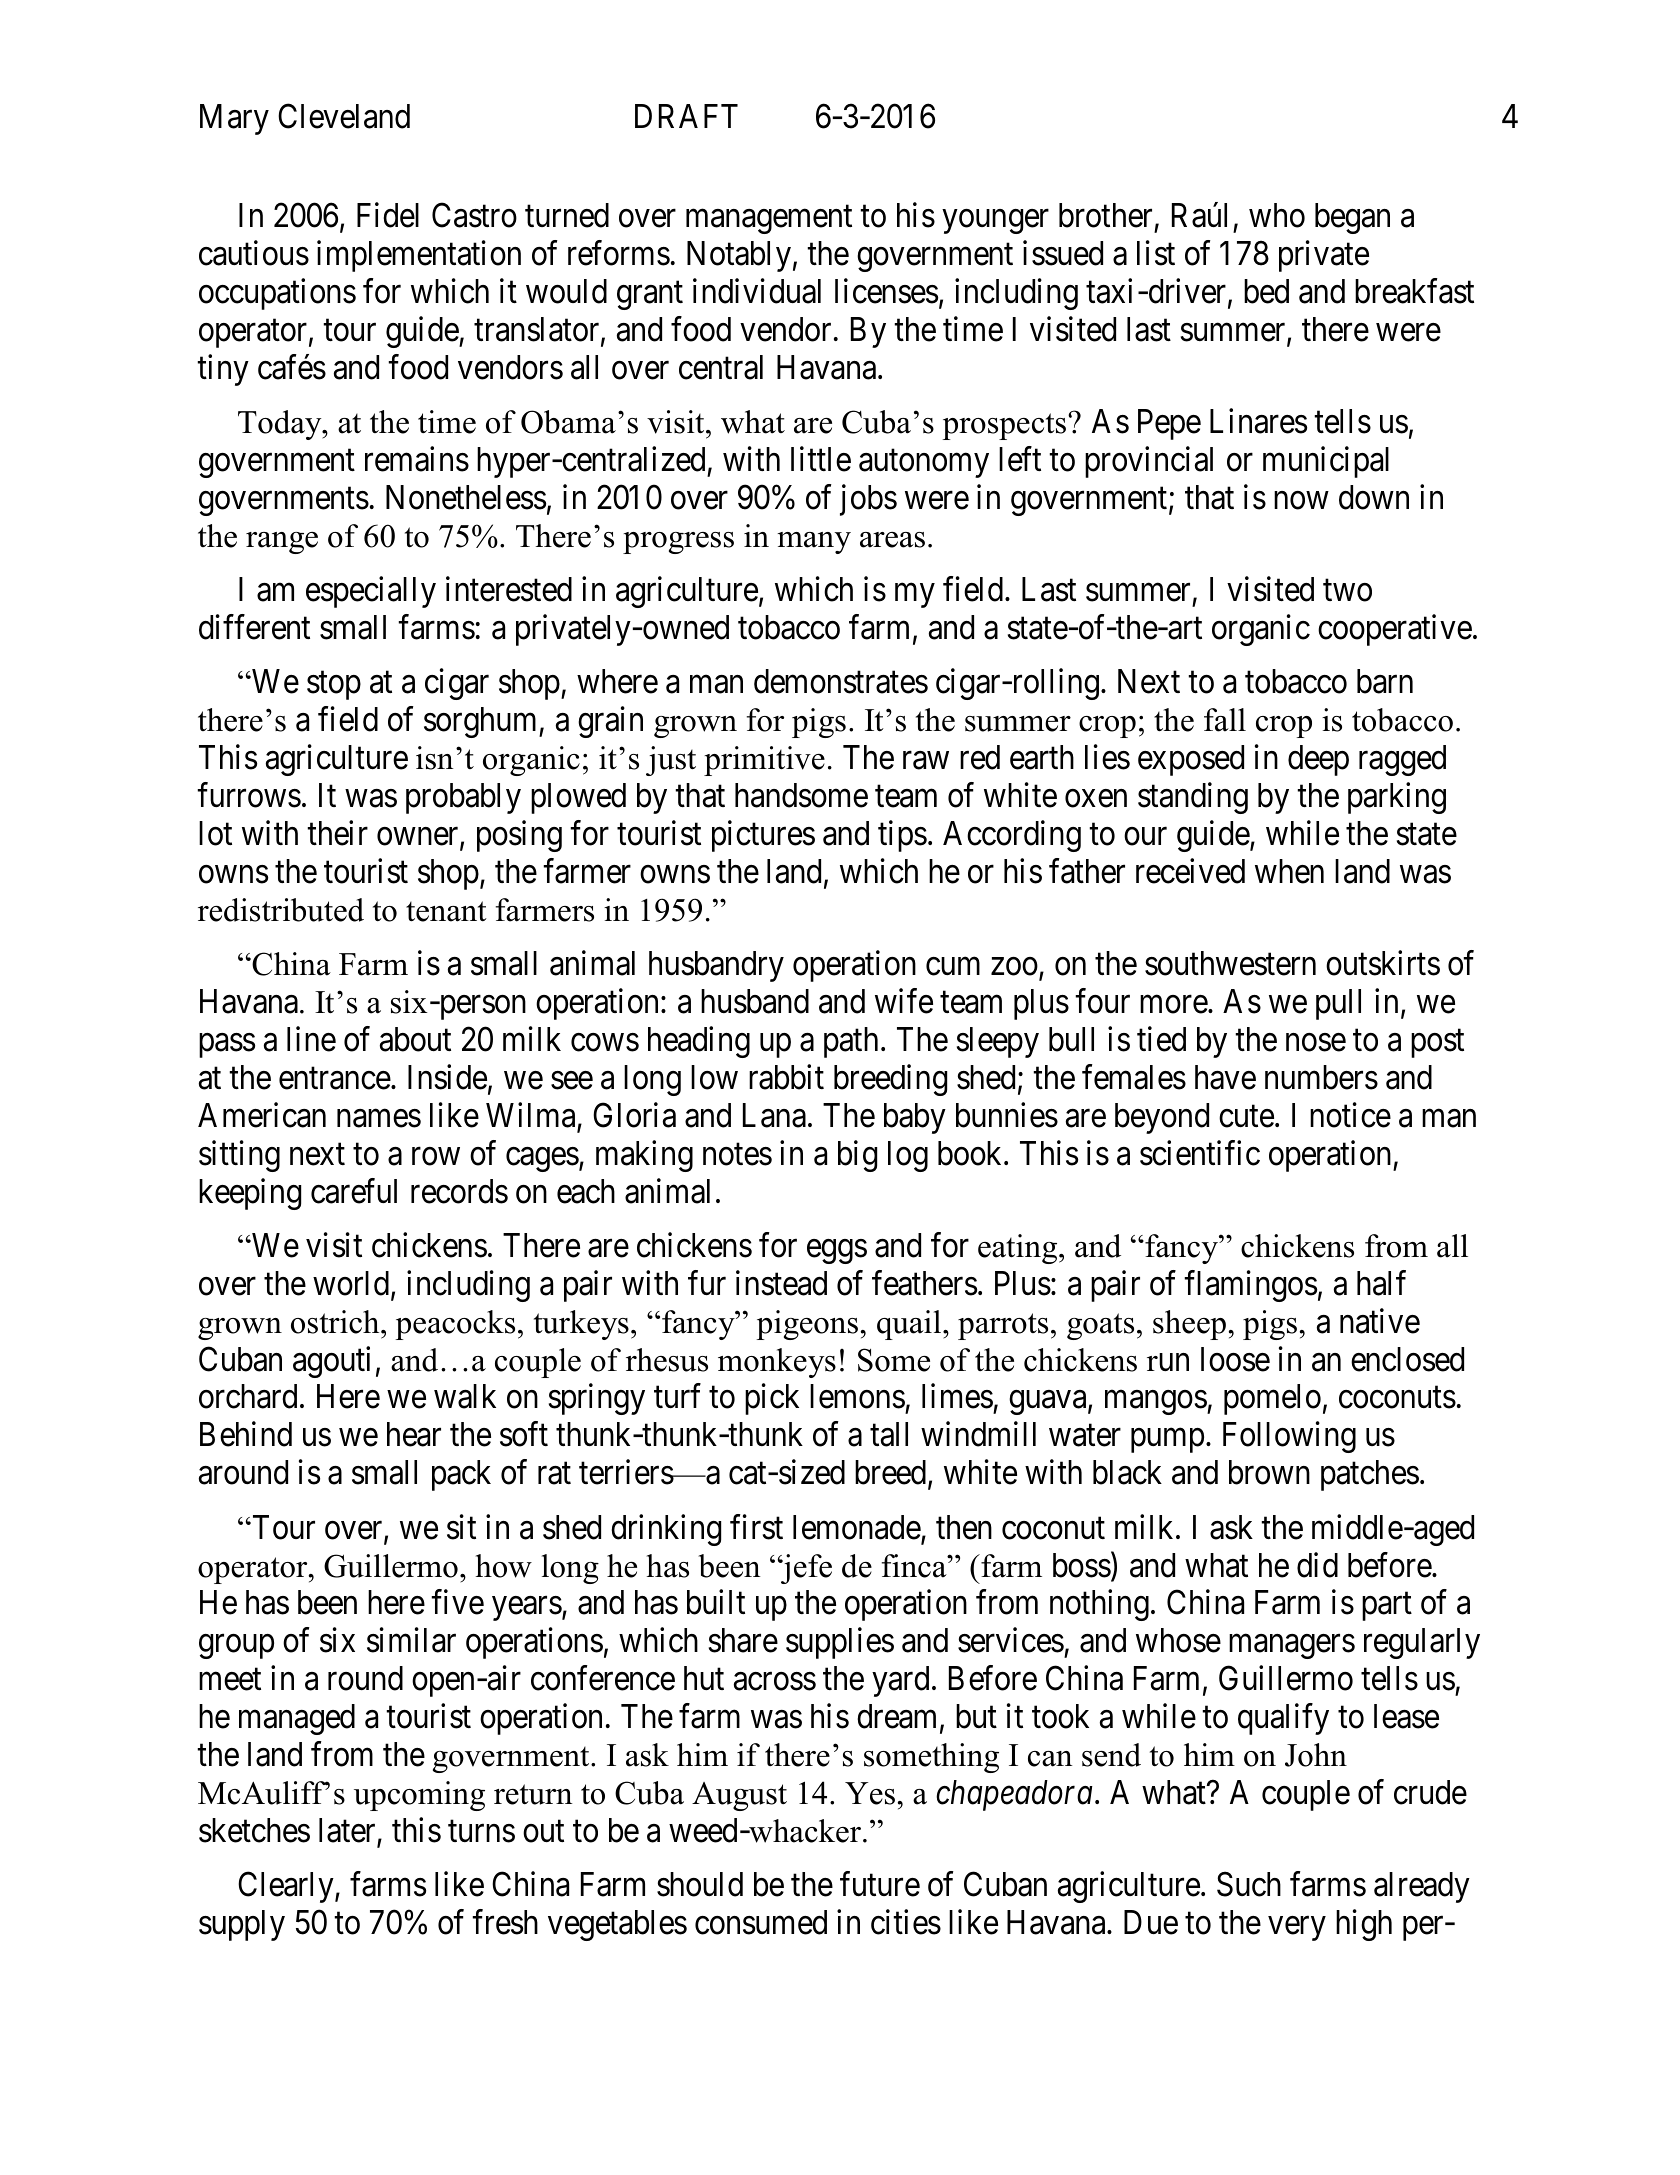 The height and width of the page is (2175, 1680). I want to click on stop, so click(334, 686).
